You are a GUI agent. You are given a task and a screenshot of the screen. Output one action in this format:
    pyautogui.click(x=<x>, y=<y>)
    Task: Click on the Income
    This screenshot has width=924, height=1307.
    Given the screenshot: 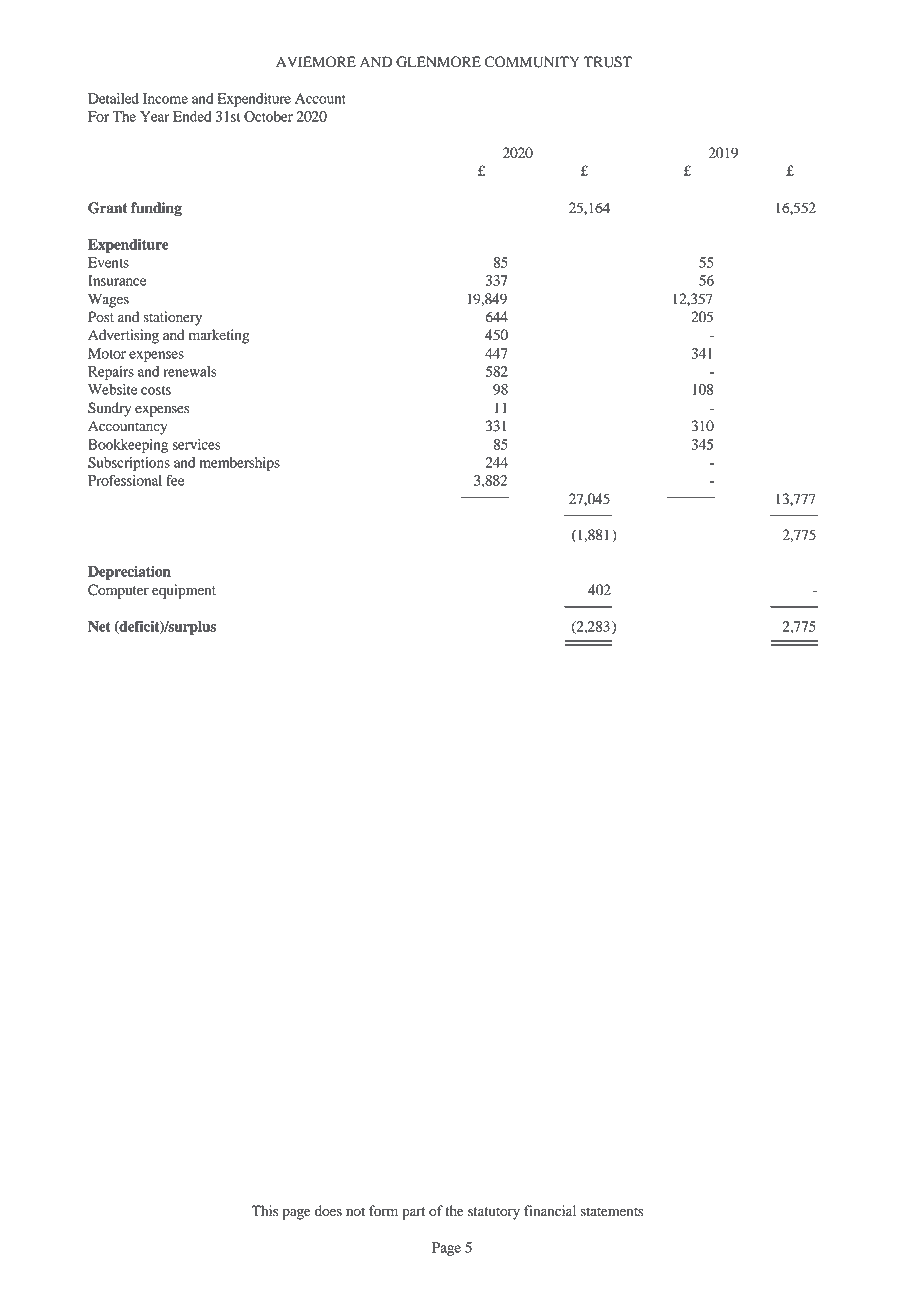 What is the action you would take?
    pyautogui.click(x=165, y=98)
